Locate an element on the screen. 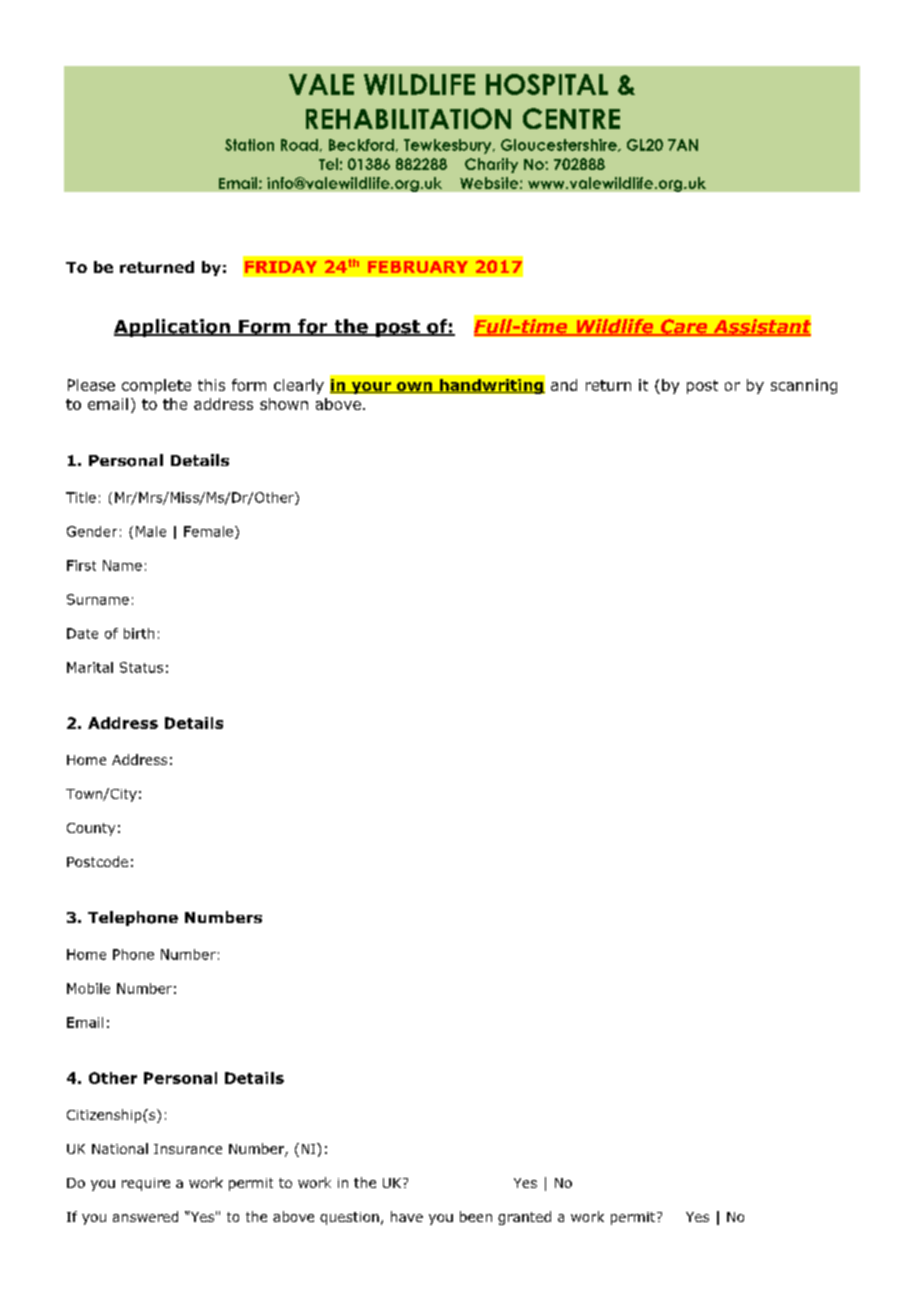 The width and height of the screenshot is (924, 1308). have is located at coordinates (407, 1216).
